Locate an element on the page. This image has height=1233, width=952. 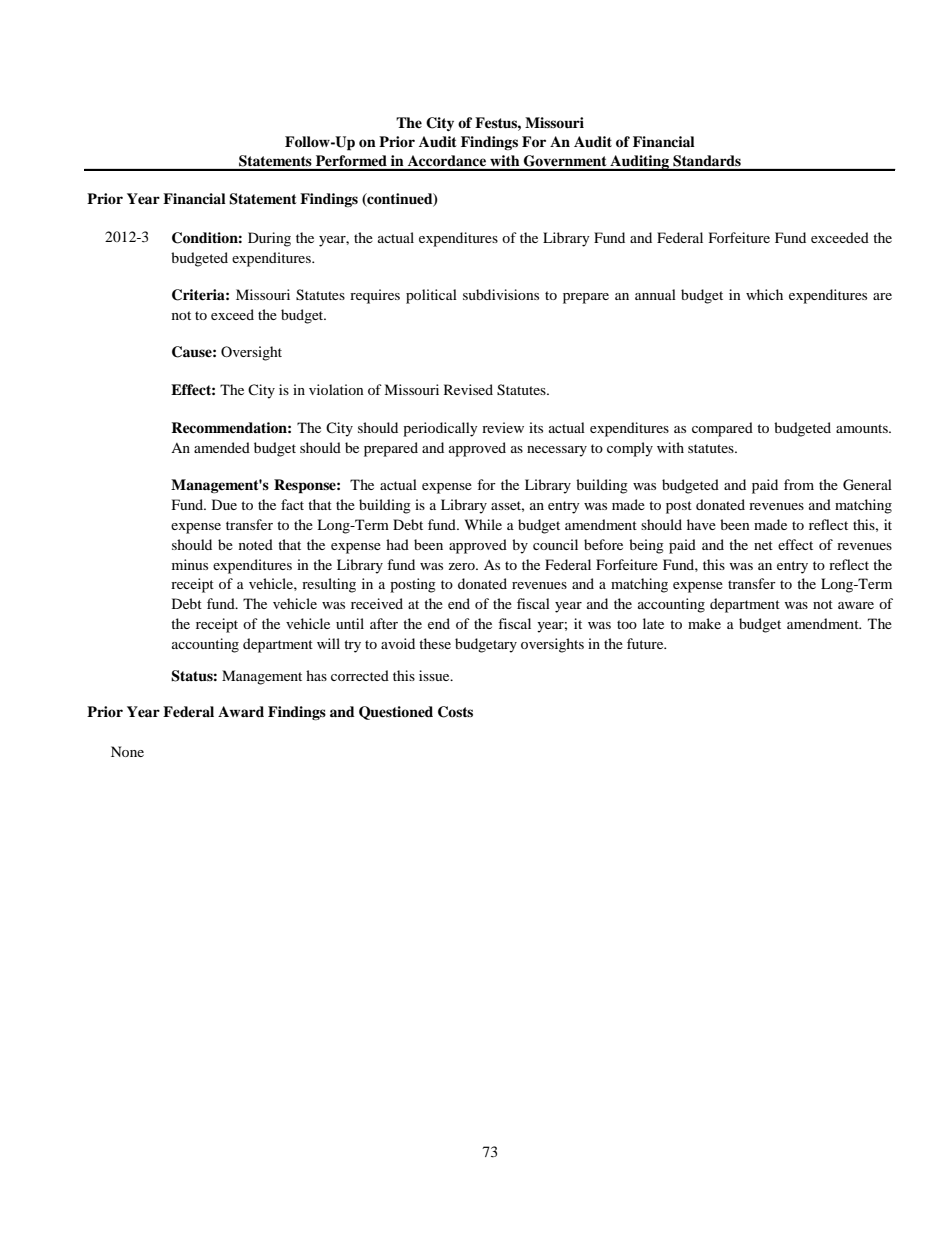
necessary is located at coordinates (557, 451).
